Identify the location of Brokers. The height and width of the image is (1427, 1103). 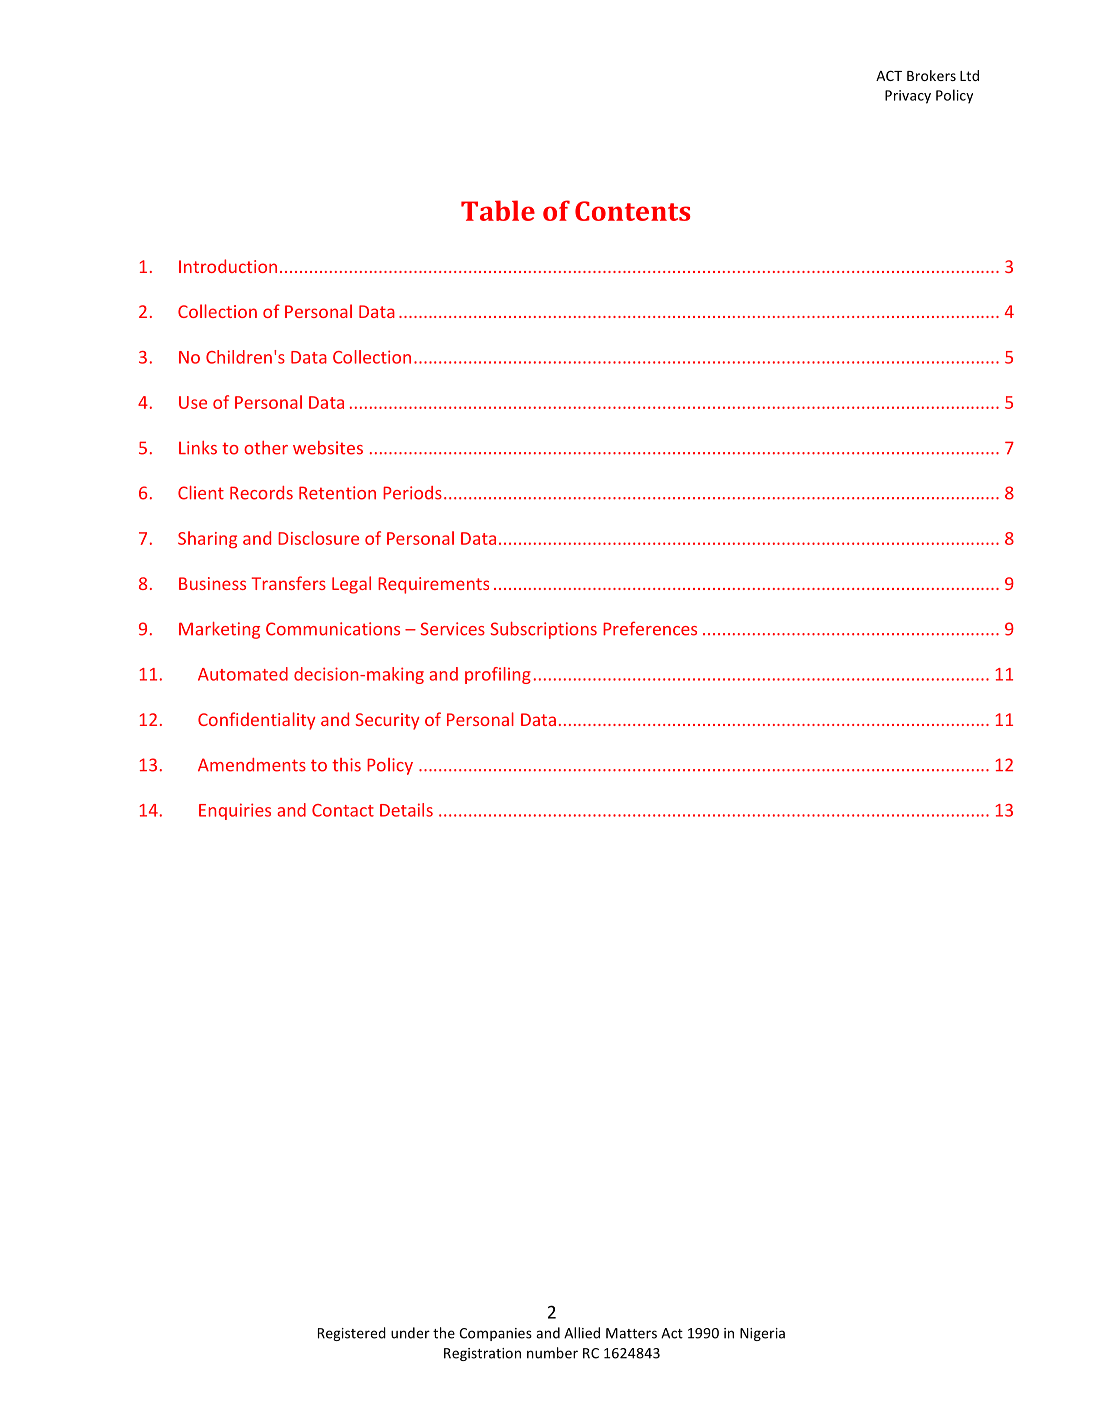
(931, 75).
